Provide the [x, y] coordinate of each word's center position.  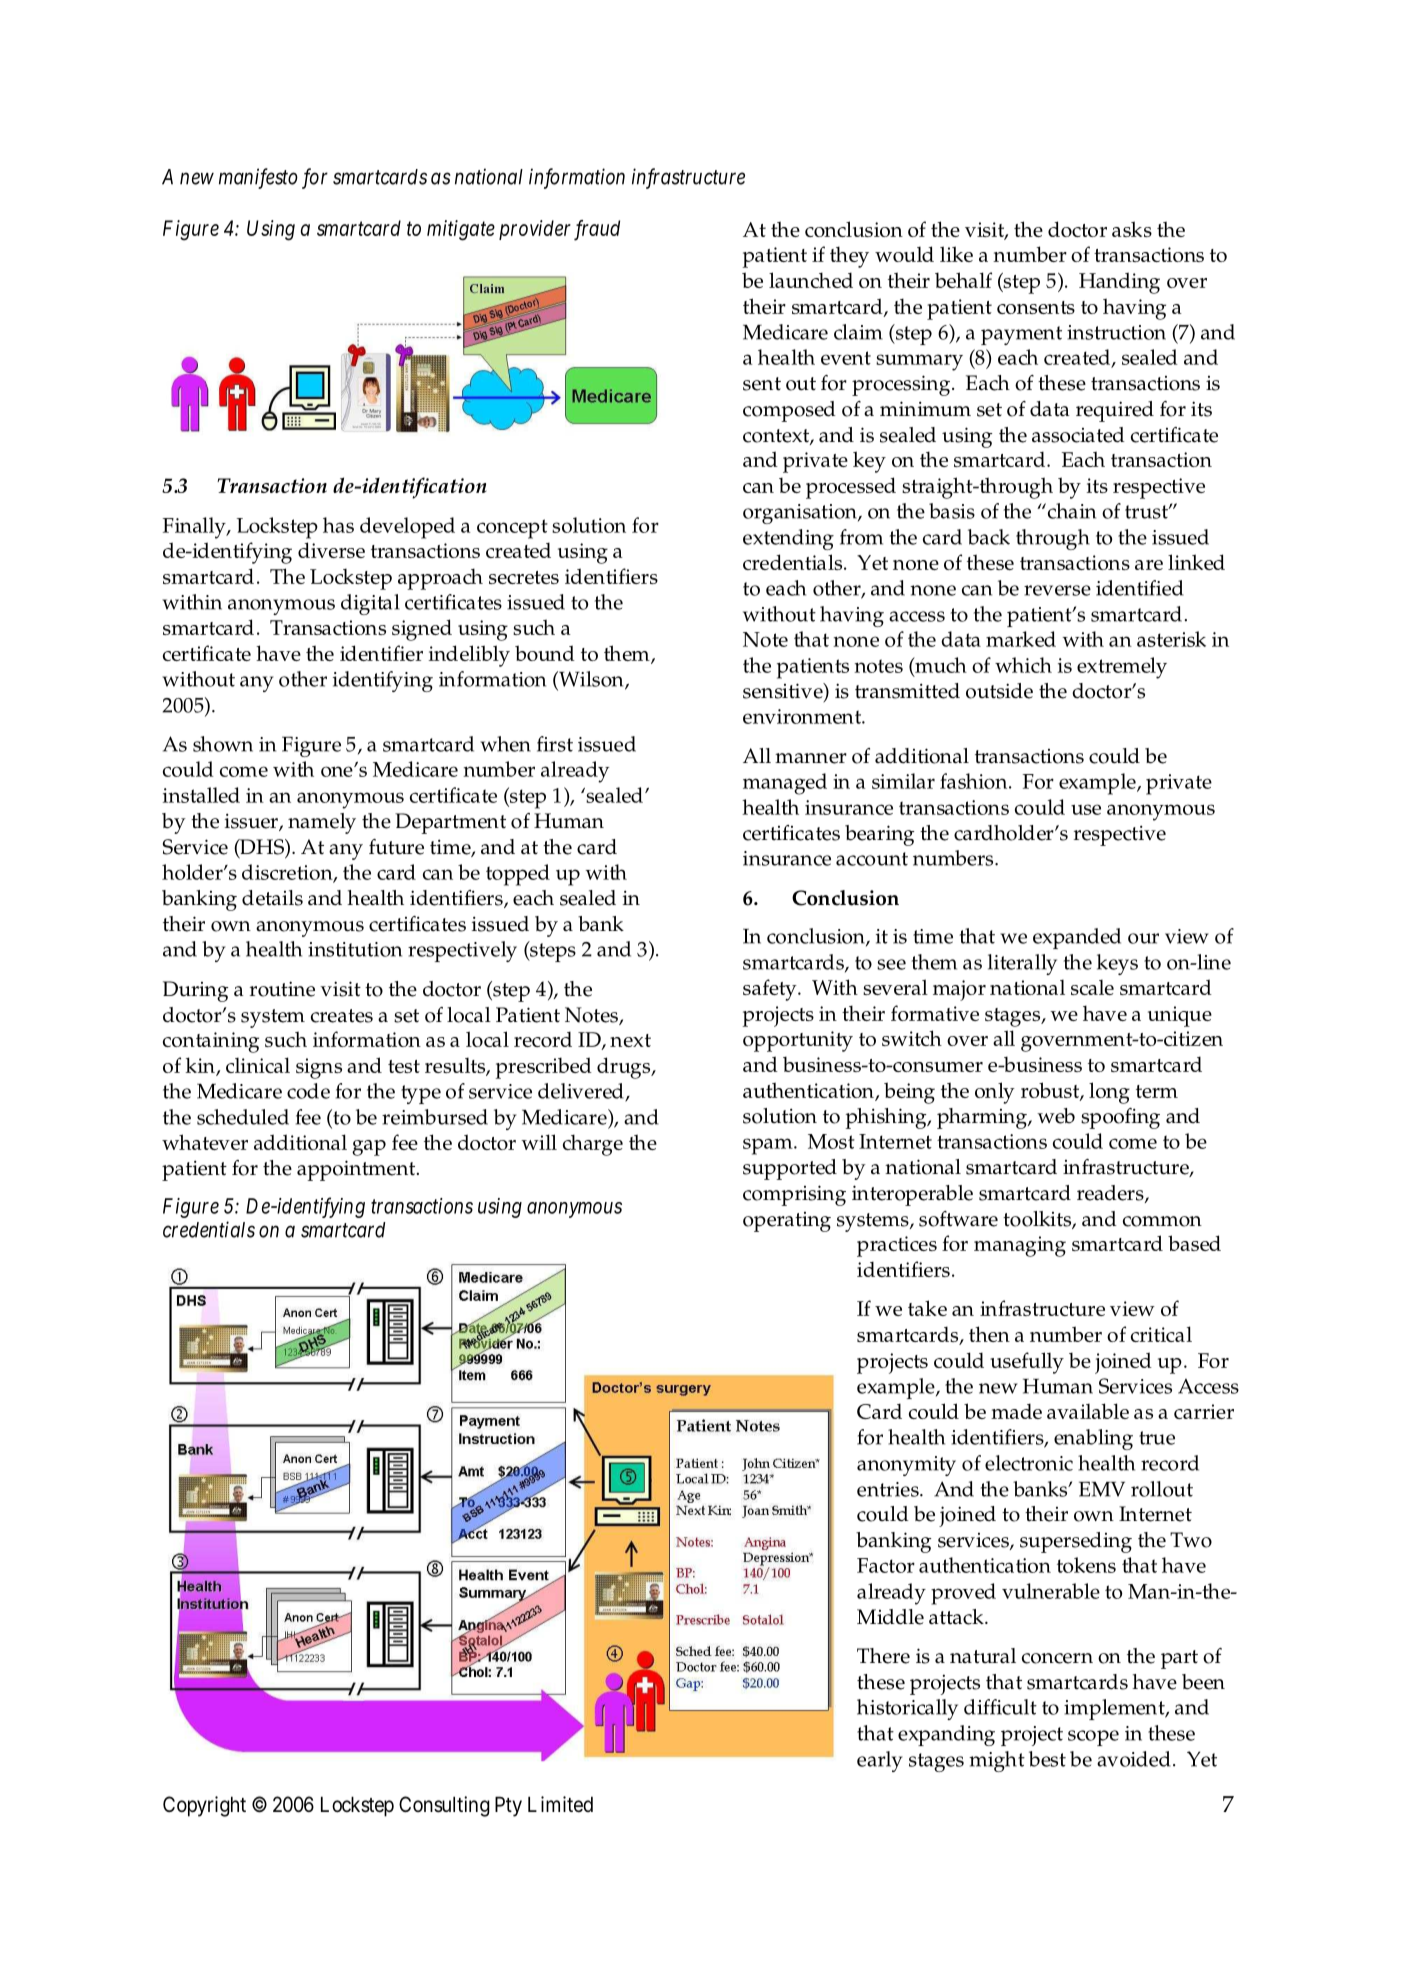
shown [223, 744]
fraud [597, 230]
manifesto [258, 178]
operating [787, 1222]
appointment [357, 1170]
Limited [560, 1804]
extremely [1122, 668]
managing [1020, 1246]
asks [1132, 229]
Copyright [204, 1806]
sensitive [784, 692]
